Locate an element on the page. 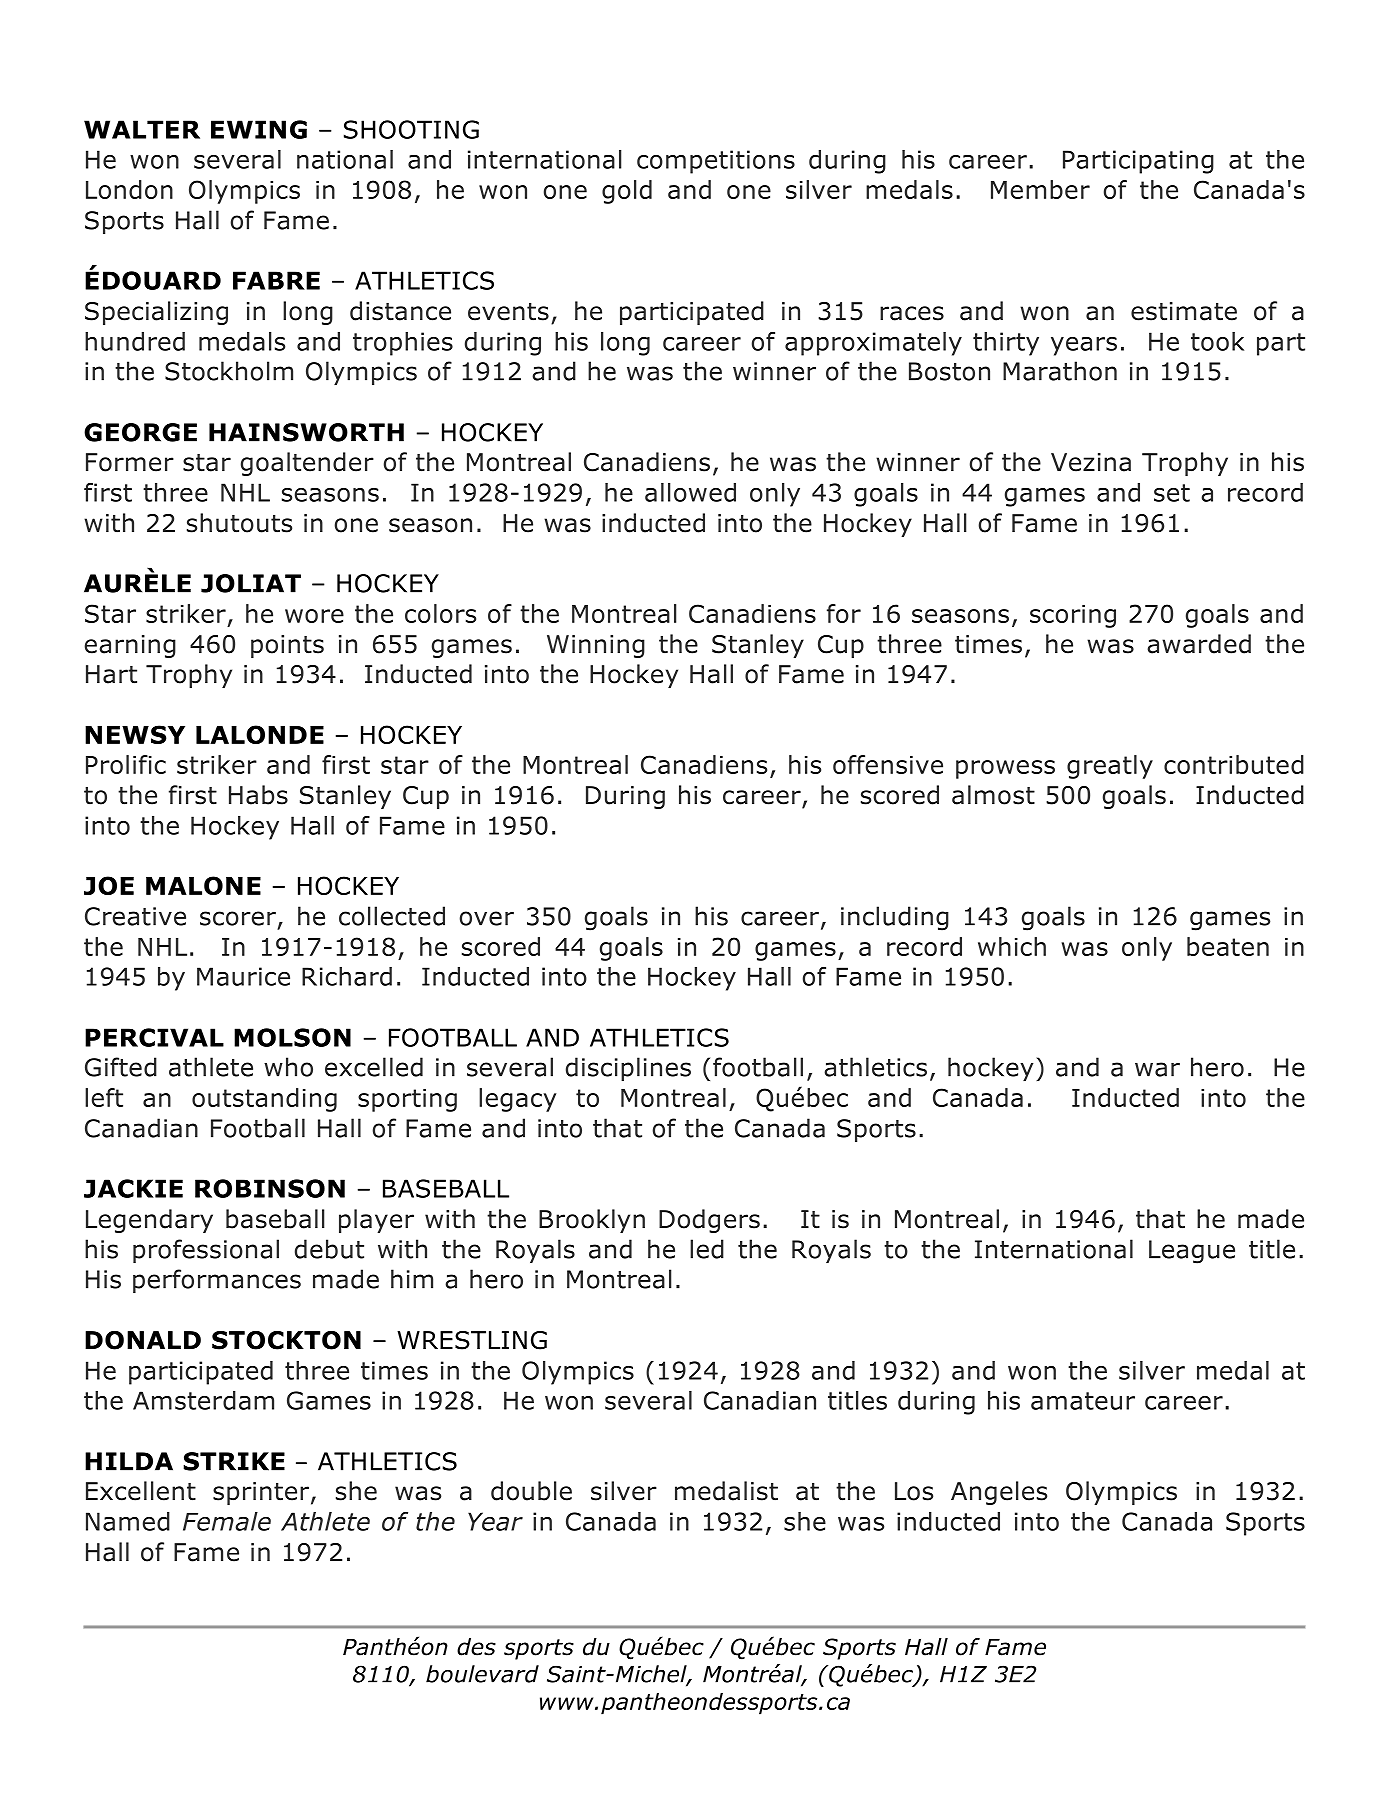 The height and width of the page is (1793, 1385). Member is located at coordinates (1040, 189).
